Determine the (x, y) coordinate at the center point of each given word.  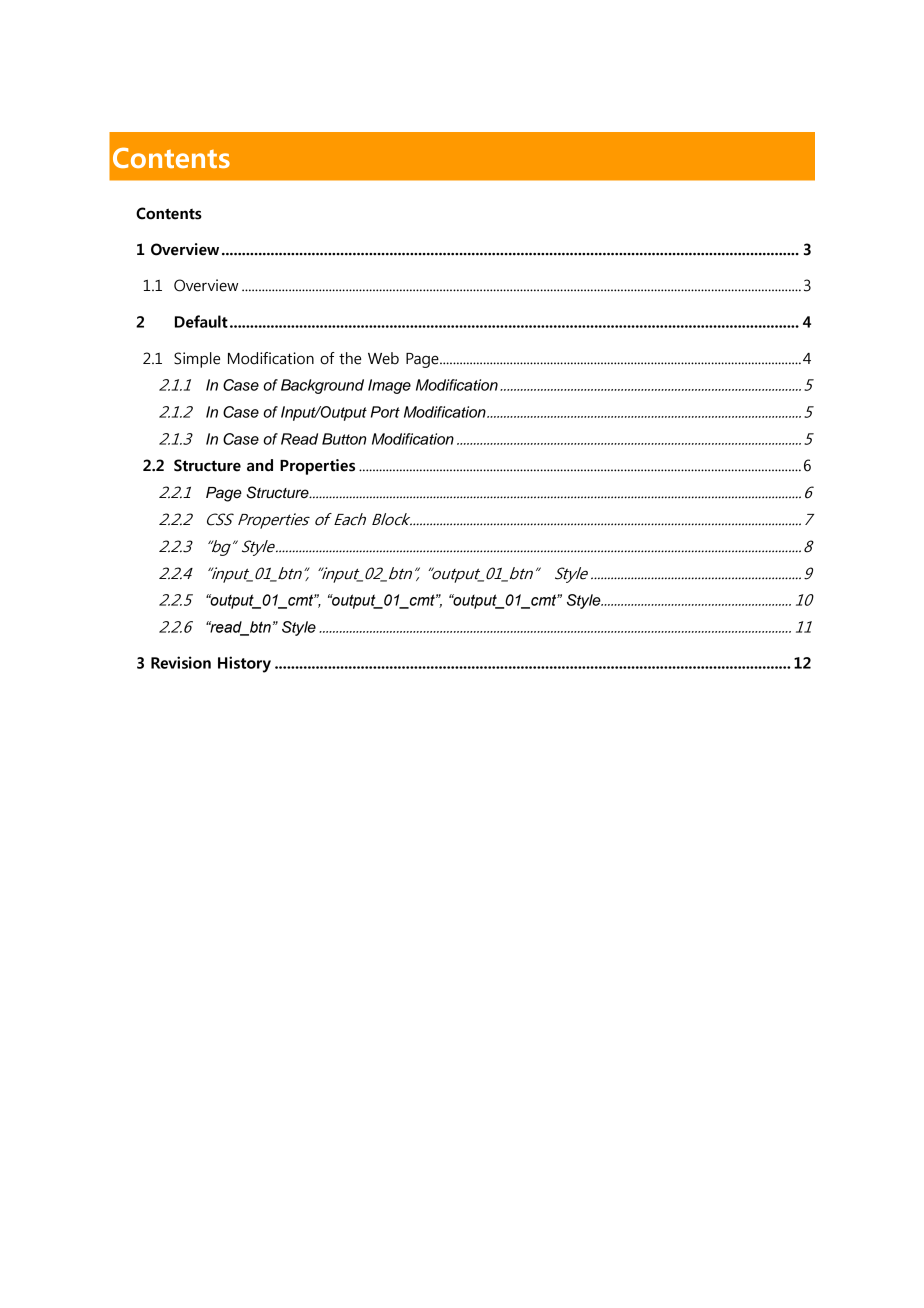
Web (383, 358)
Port (385, 412)
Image (389, 386)
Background (322, 386)
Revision (181, 662)
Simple (197, 360)
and (260, 465)
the (350, 358)
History (244, 664)
